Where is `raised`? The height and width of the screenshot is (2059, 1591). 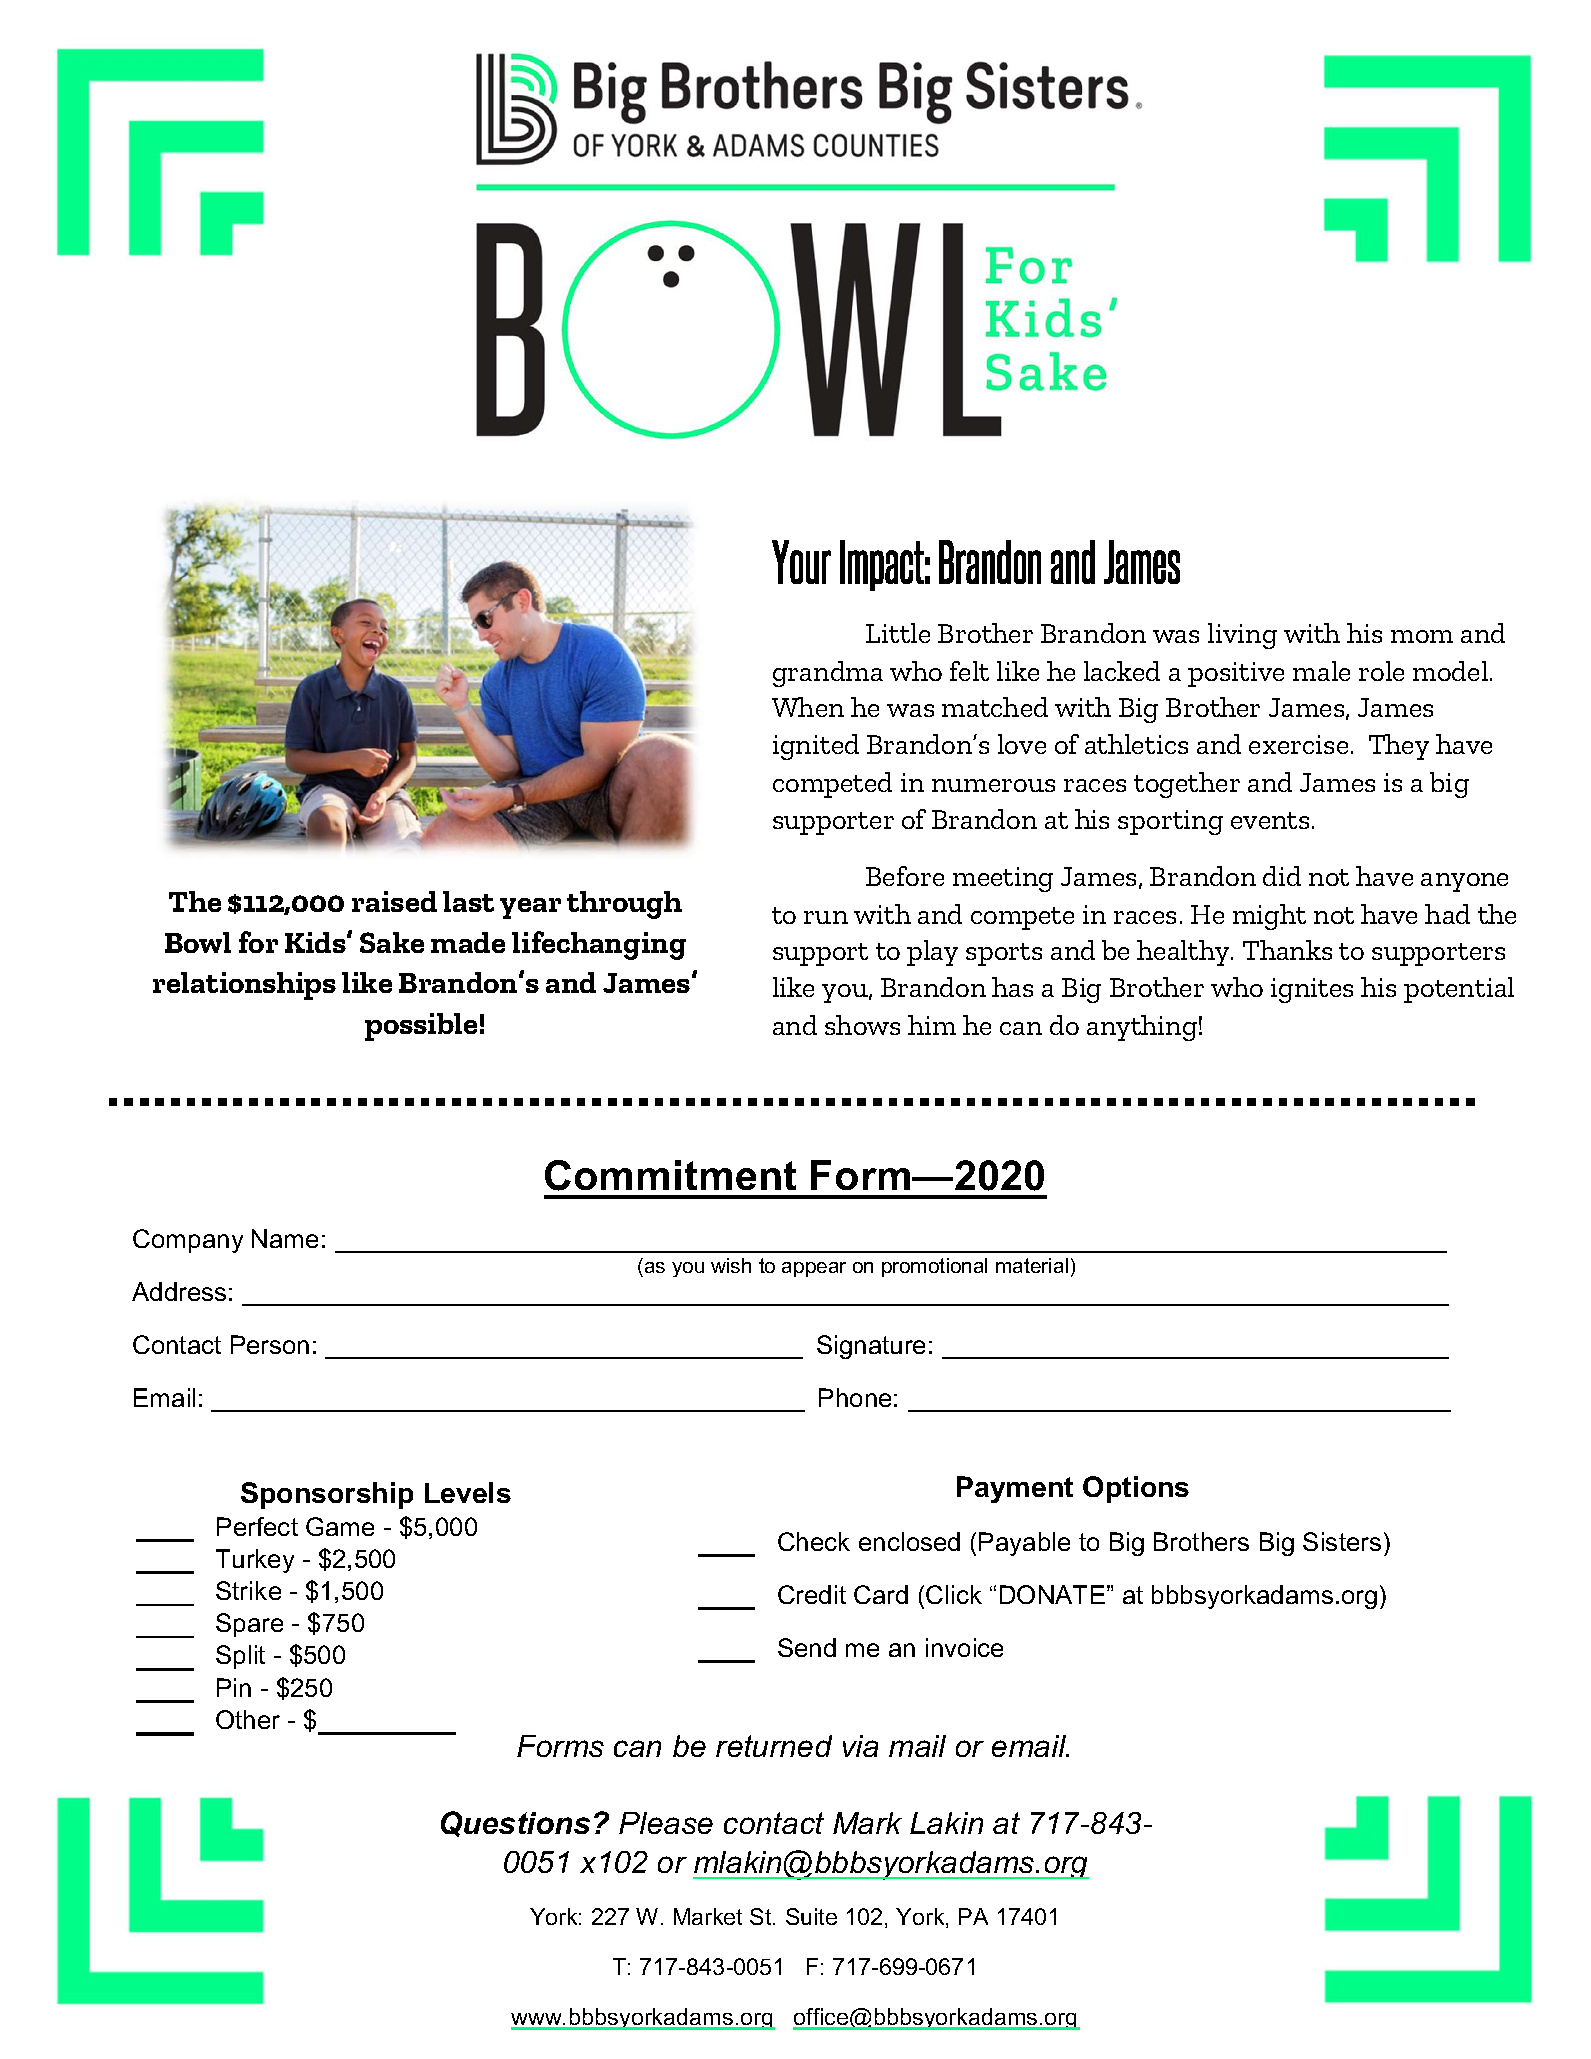 raised is located at coordinates (394, 901).
